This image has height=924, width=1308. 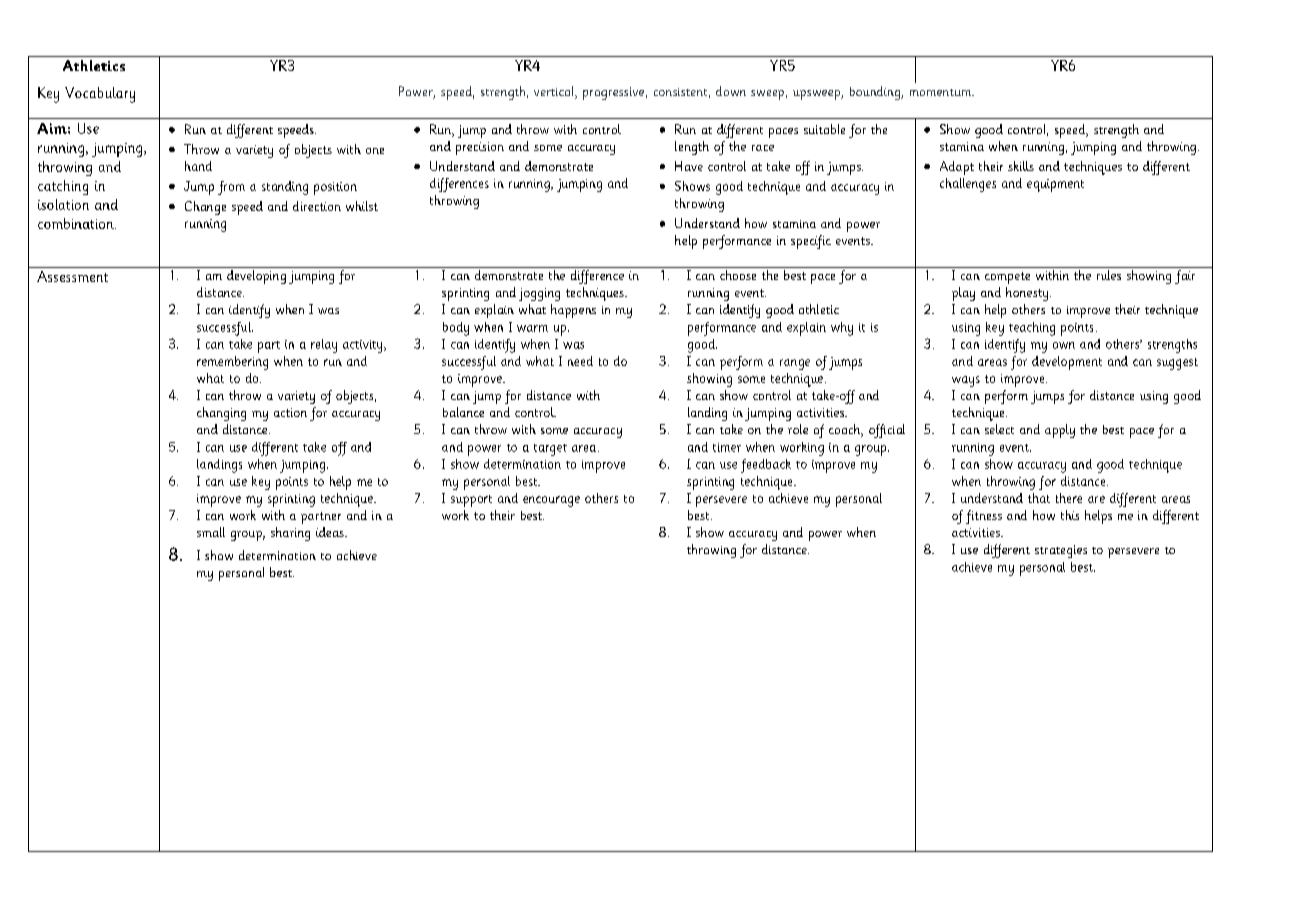 I want to click on encourage, so click(x=551, y=501).
